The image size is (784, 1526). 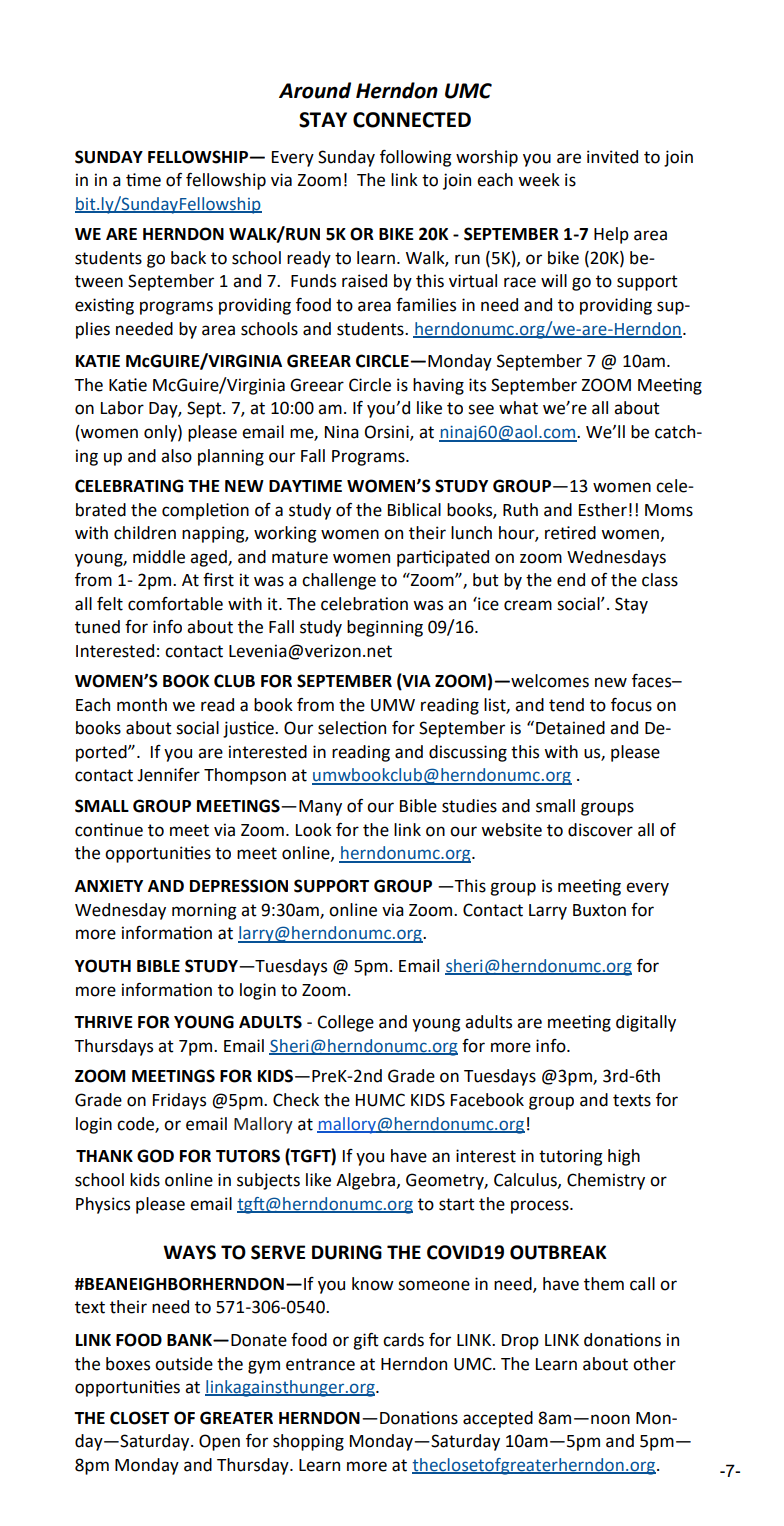 What do you see at coordinates (345, 1023) in the screenshot?
I see `College` at bounding box center [345, 1023].
